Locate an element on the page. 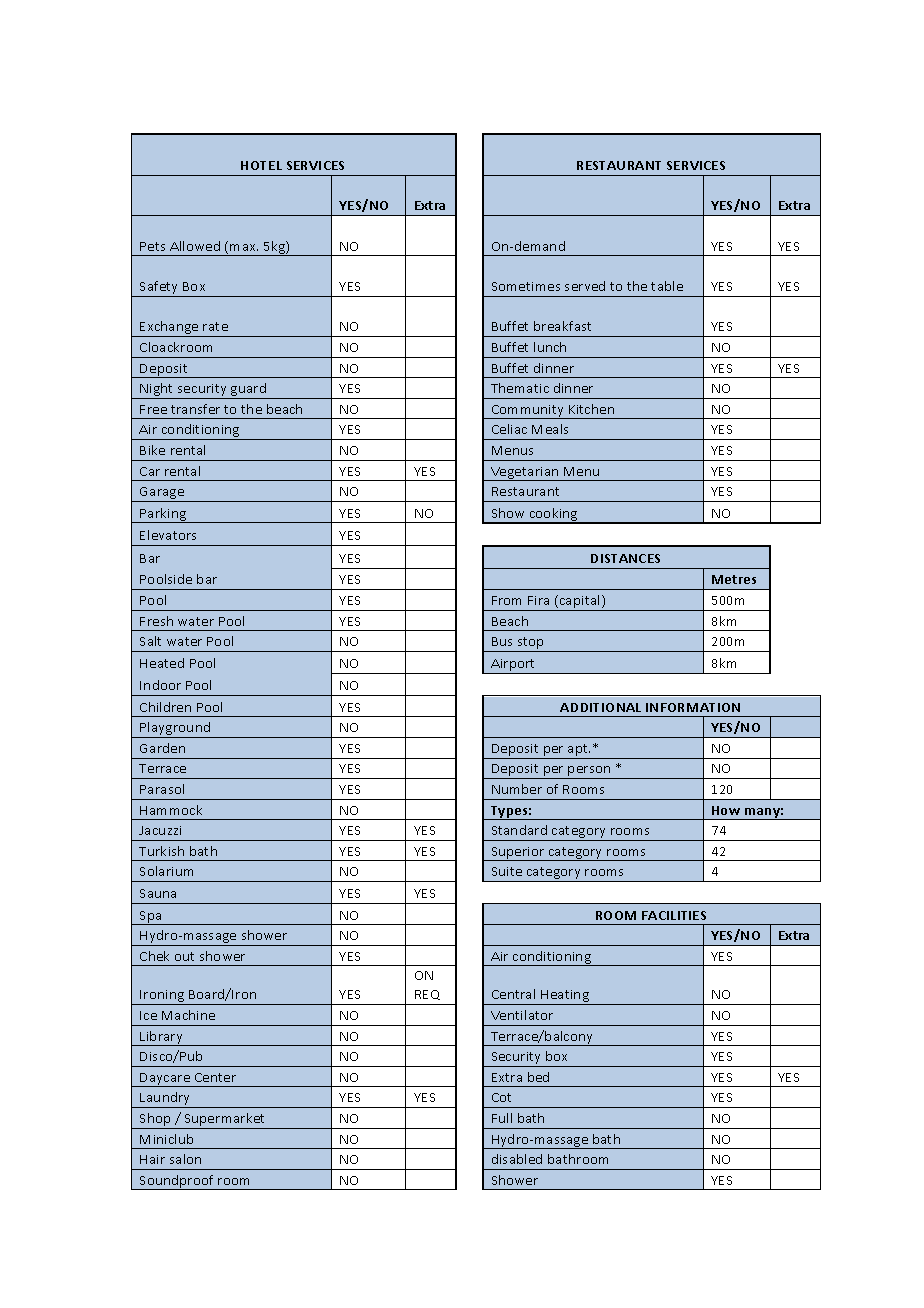  Heated is located at coordinates (162, 663).
